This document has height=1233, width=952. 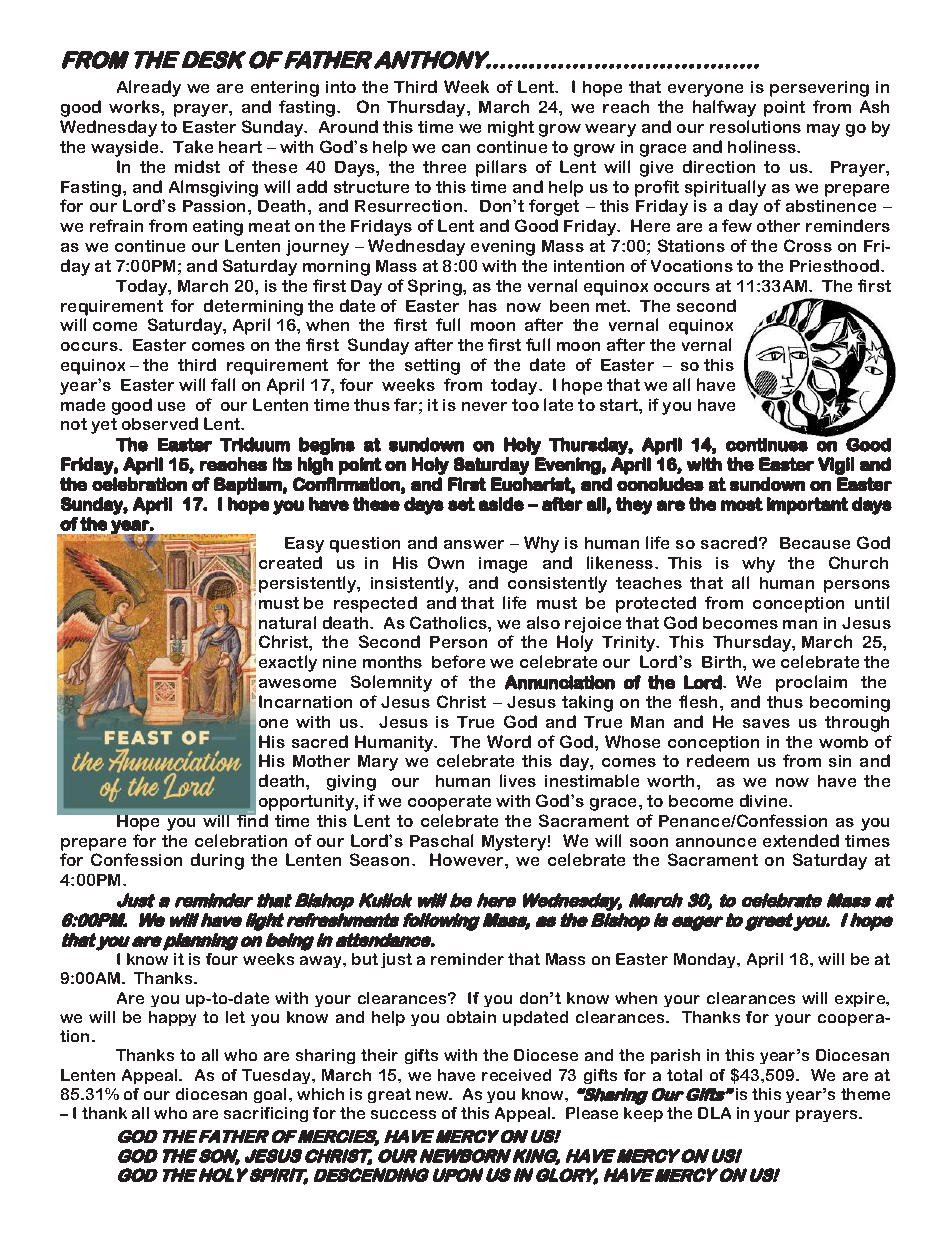 What do you see at coordinates (516, 1075) in the document?
I see `received` at bounding box center [516, 1075].
